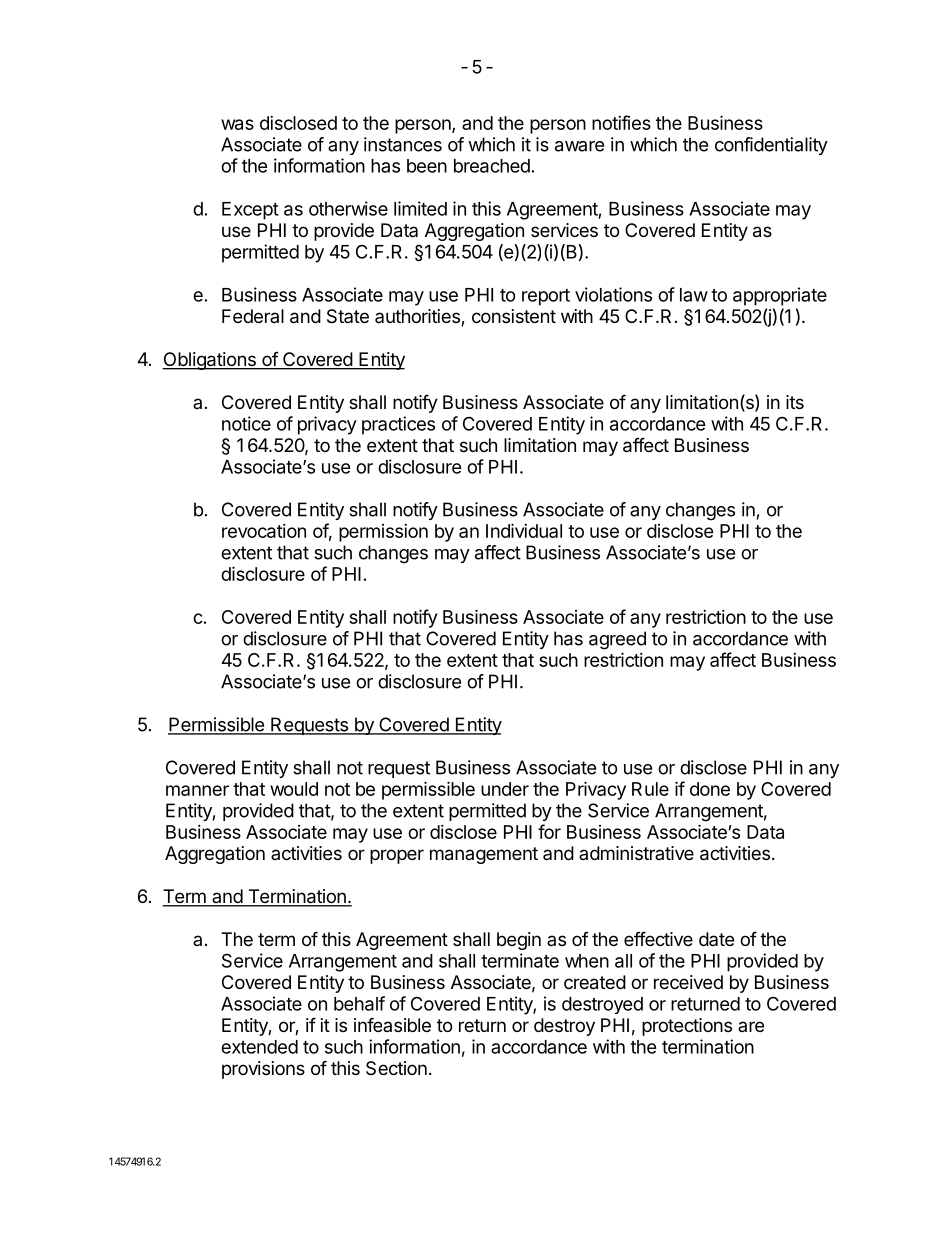 The width and height of the image is (952, 1233). What do you see at coordinates (259, 1047) in the image?
I see `extended` at bounding box center [259, 1047].
